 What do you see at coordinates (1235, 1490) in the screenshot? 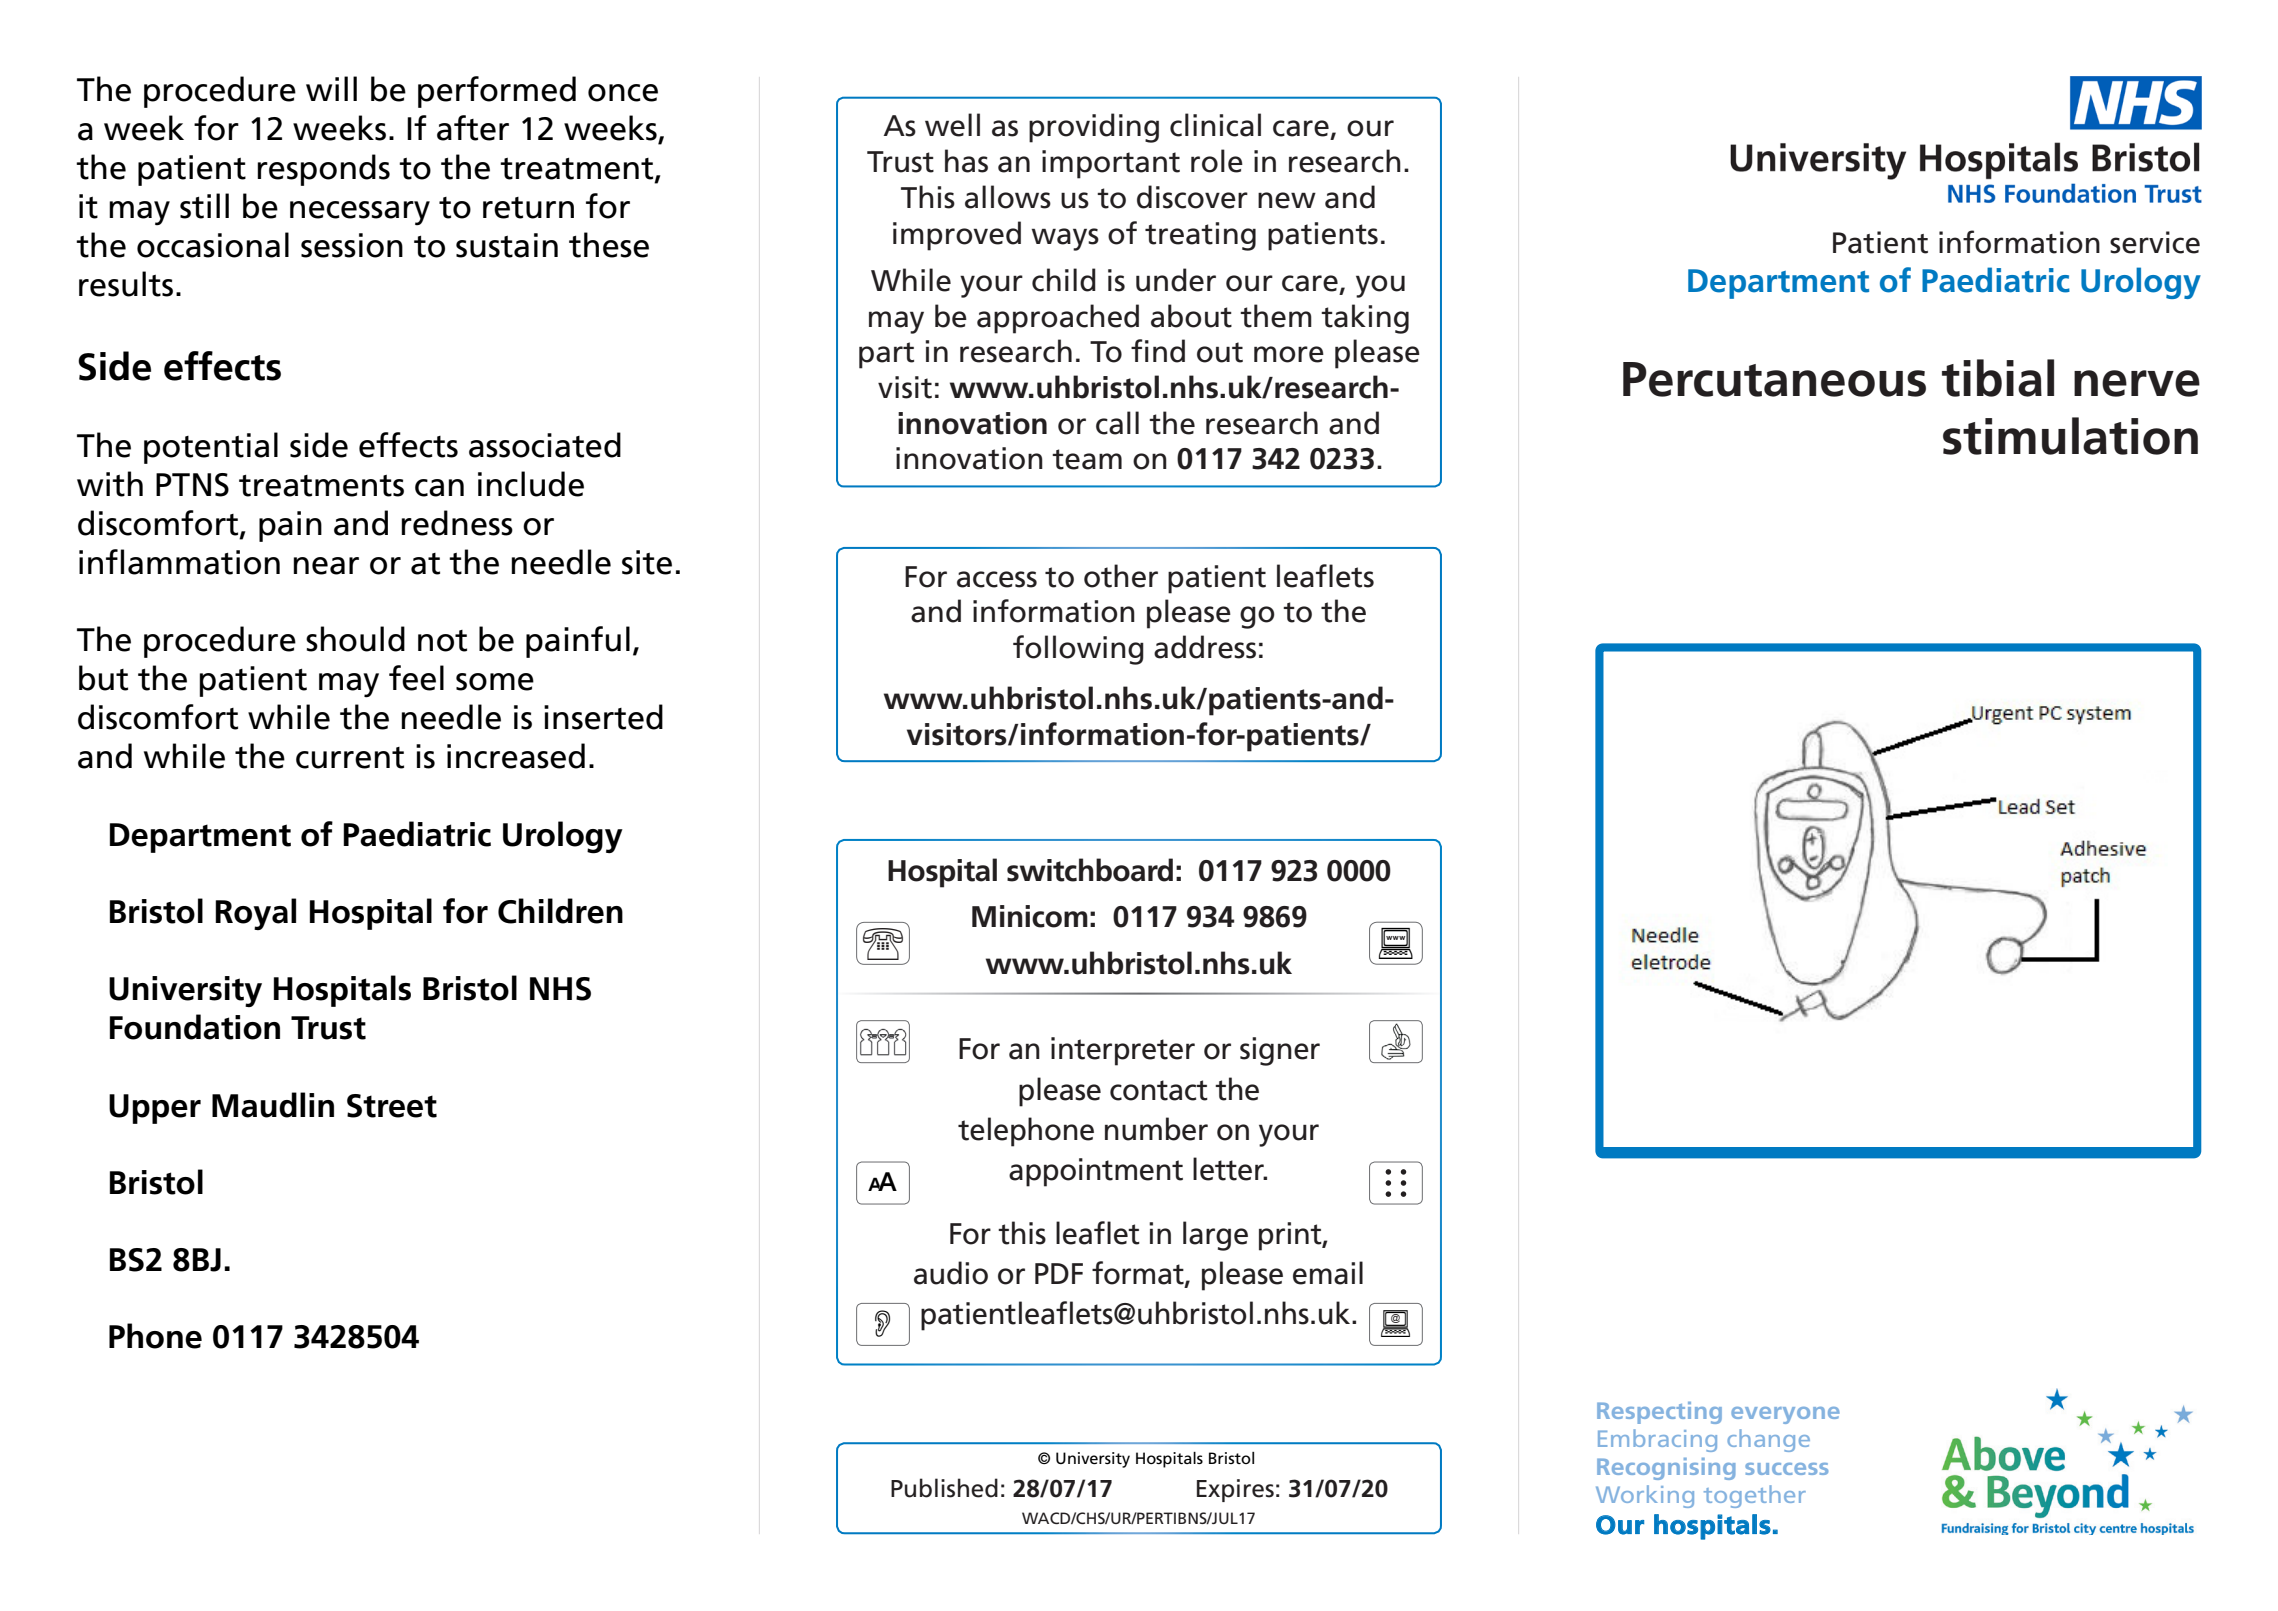
I see `Expires` at bounding box center [1235, 1490].
